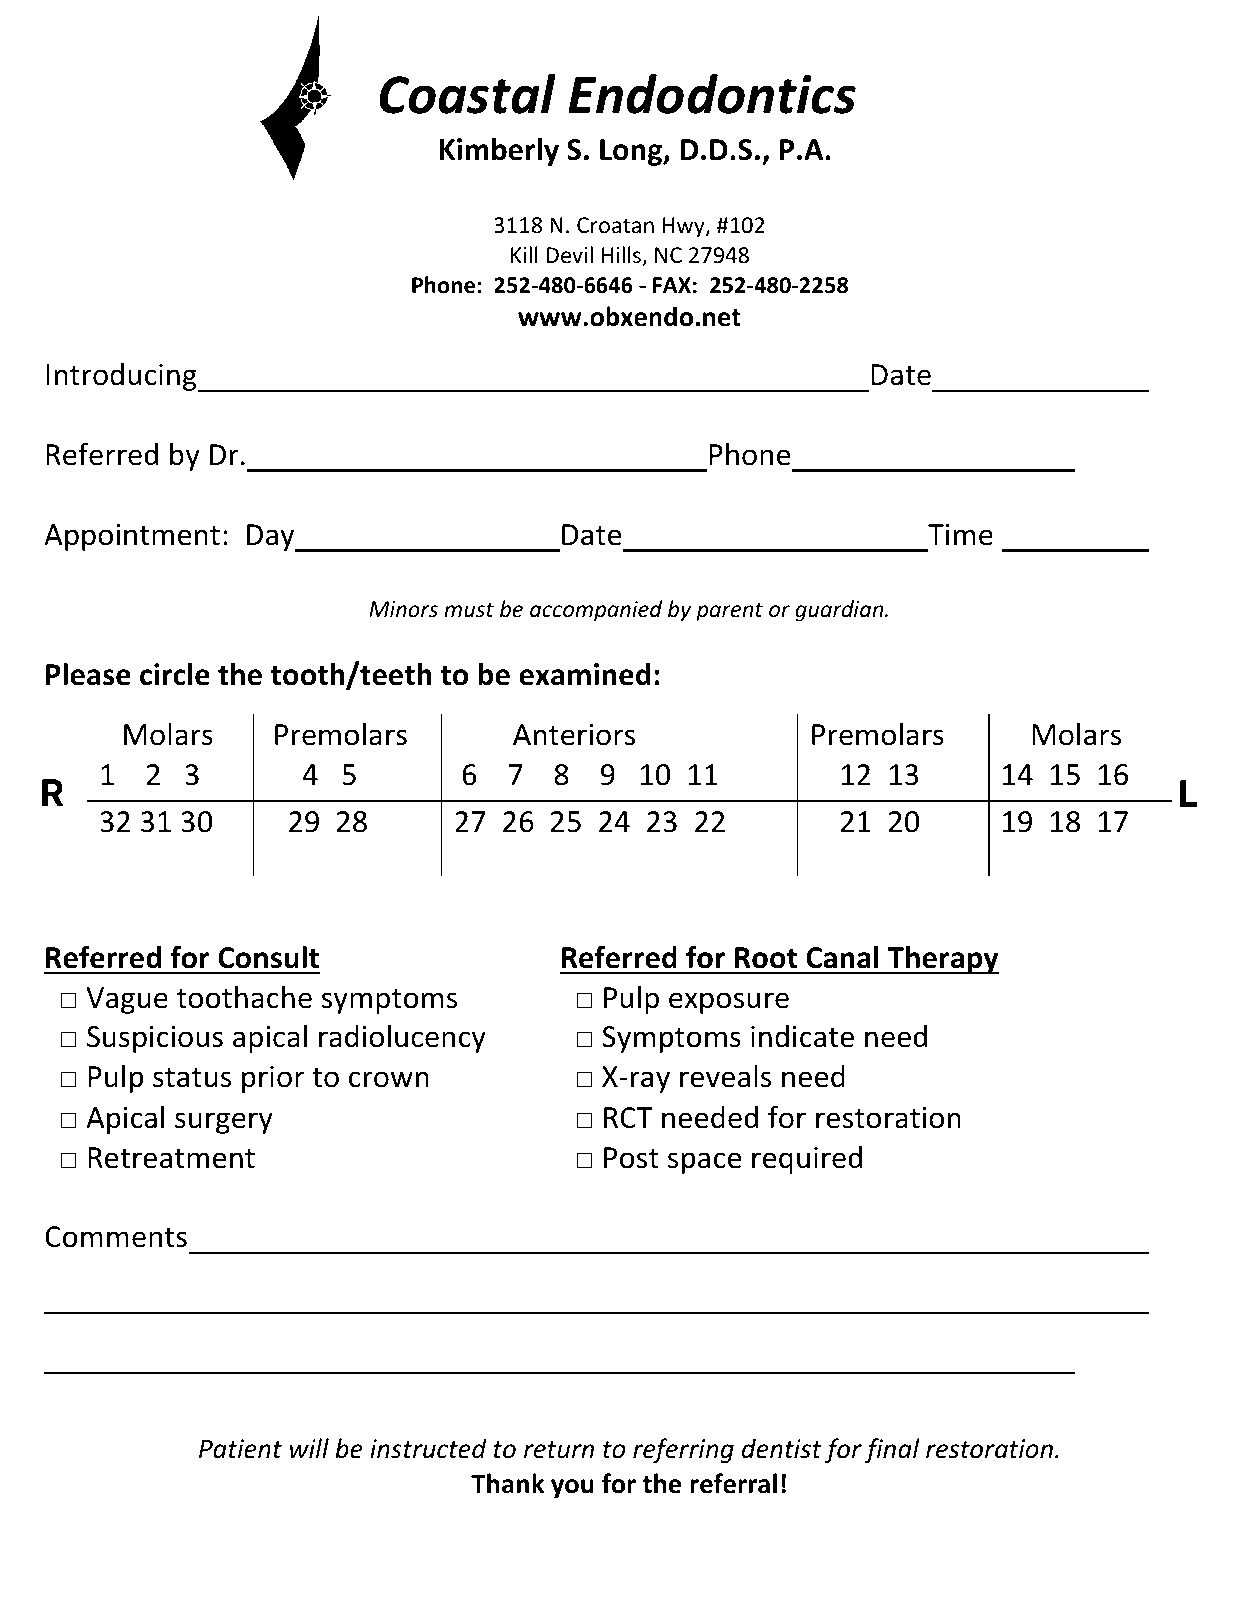  What do you see at coordinates (585, 674) in the screenshot?
I see `examined` at bounding box center [585, 674].
